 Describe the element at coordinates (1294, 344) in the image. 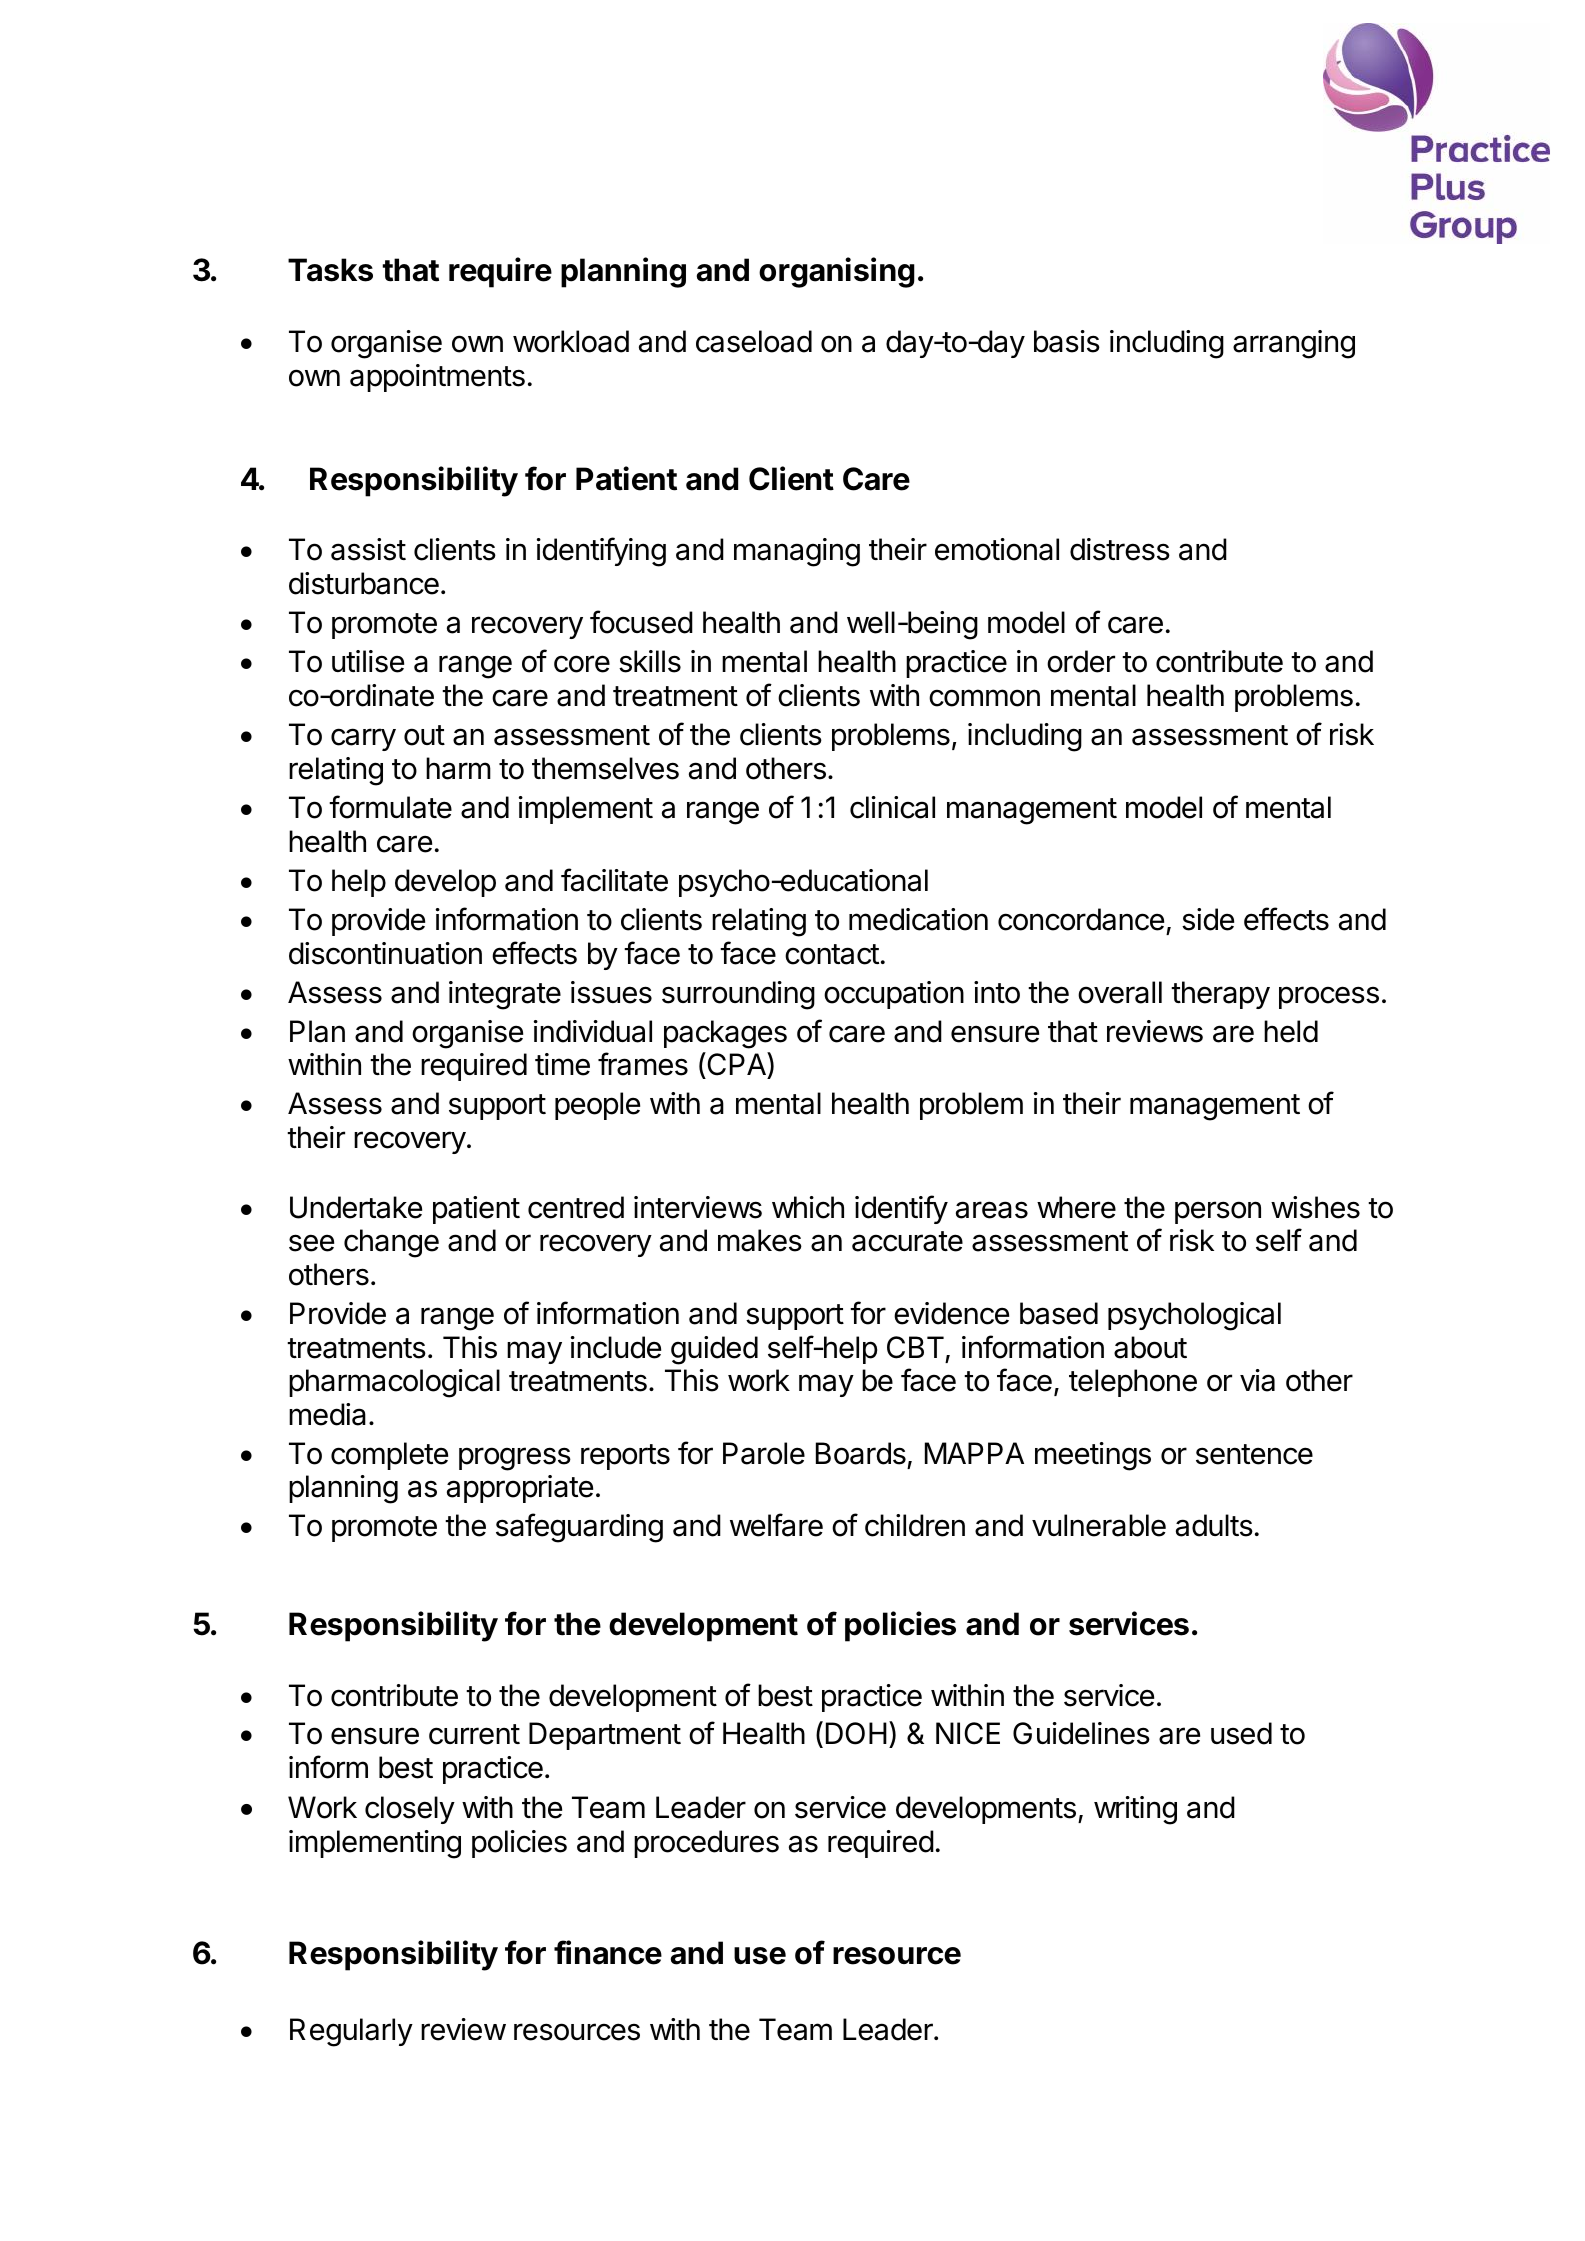

I see `arranging` at that location.
